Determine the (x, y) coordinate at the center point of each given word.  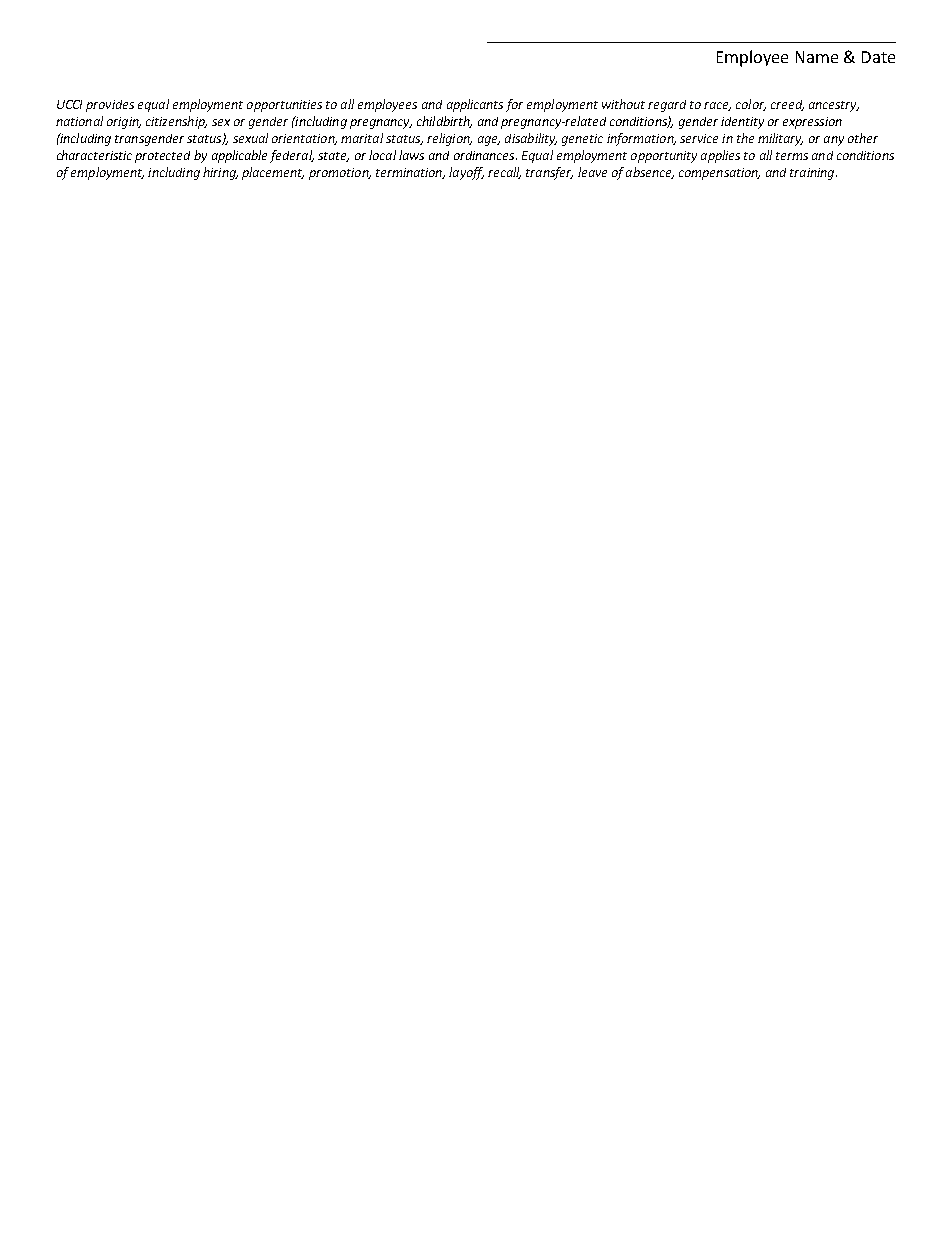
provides (110, 106)
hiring (220, 173)
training (813, 174)
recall (504, 173)
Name (817, 57)
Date (878, 57)
